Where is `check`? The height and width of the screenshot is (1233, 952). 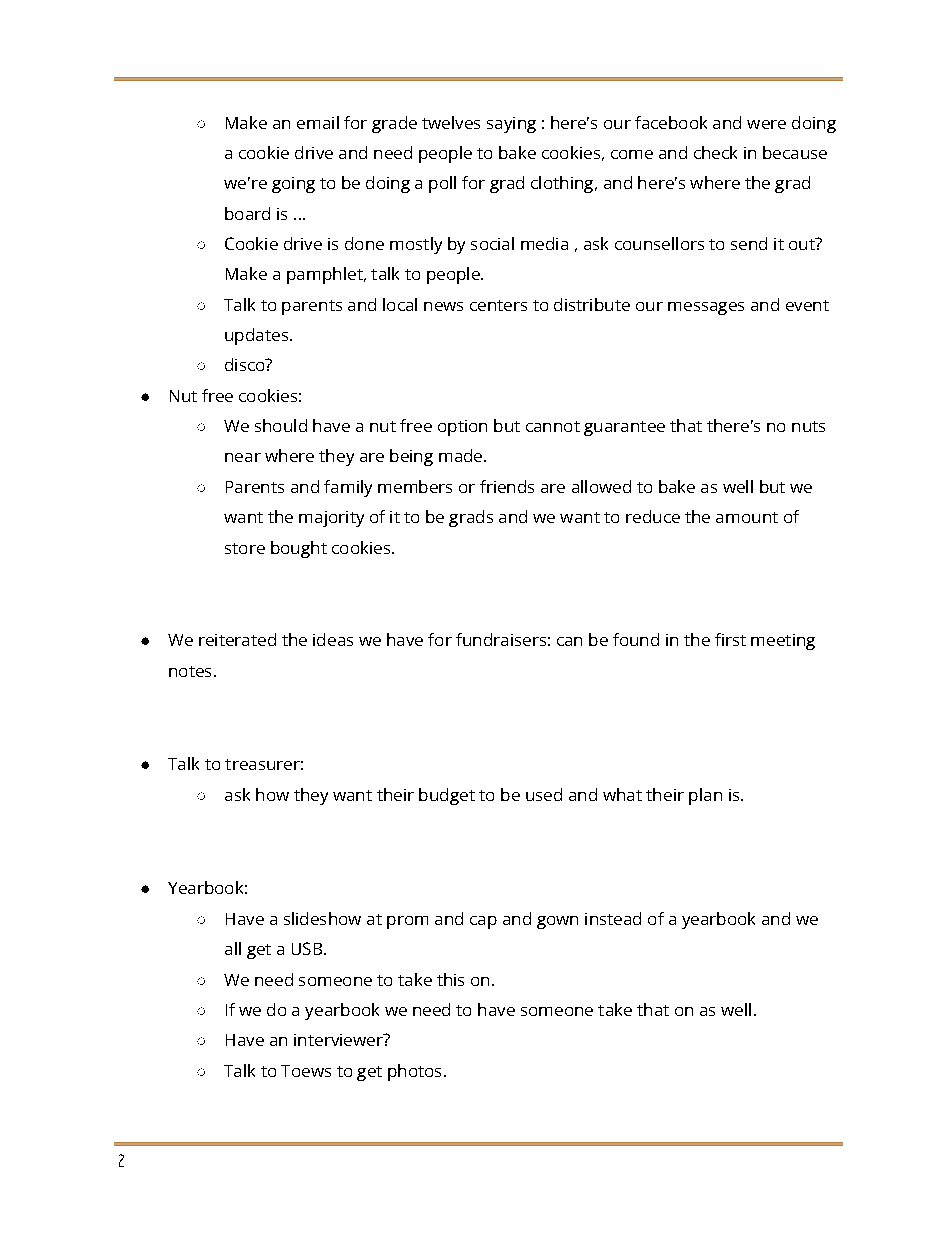 check is located at coordinates (715, 152).
